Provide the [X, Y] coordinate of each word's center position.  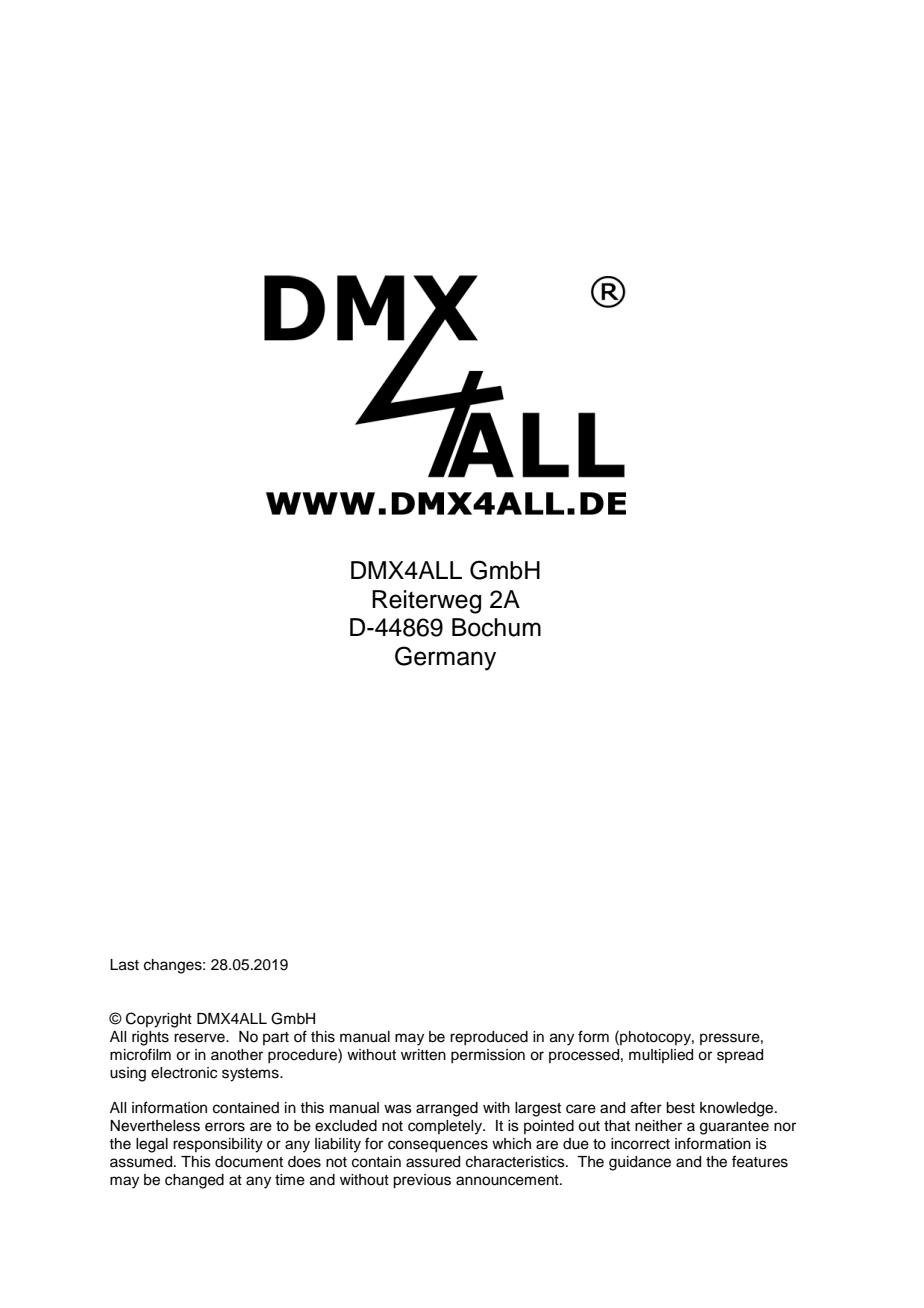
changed [194, 1181]
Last [124, 965]
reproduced [489, 1038]
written [423, 1055]
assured [433, 1162]
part [276, 1038]
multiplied [661, 1056]
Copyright [159, 1020]
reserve [200, 1038]
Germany [445, 658]
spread [740, 1056]
